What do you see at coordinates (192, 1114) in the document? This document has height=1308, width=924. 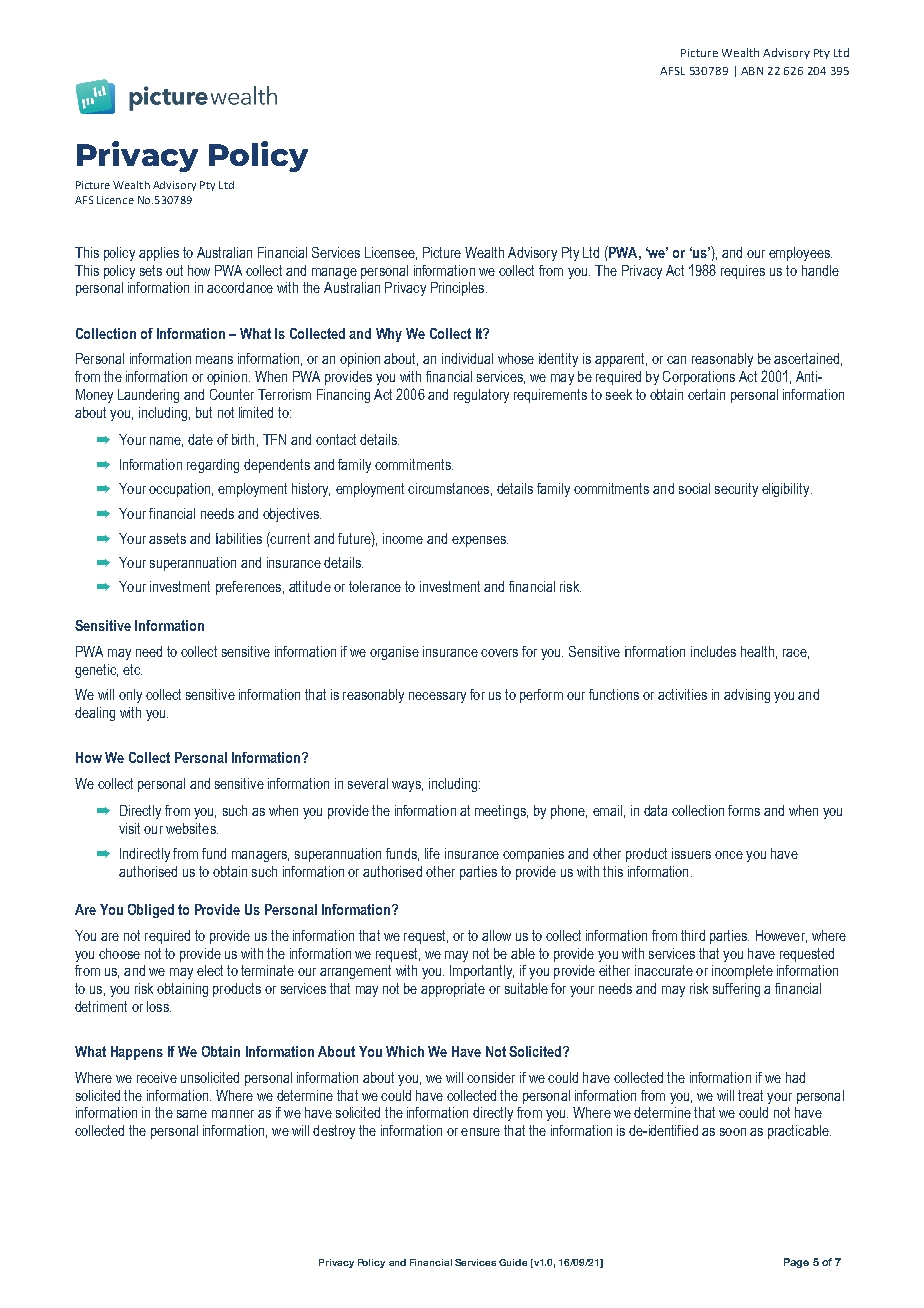 I see `same` at bounding box center [192, 1114].
